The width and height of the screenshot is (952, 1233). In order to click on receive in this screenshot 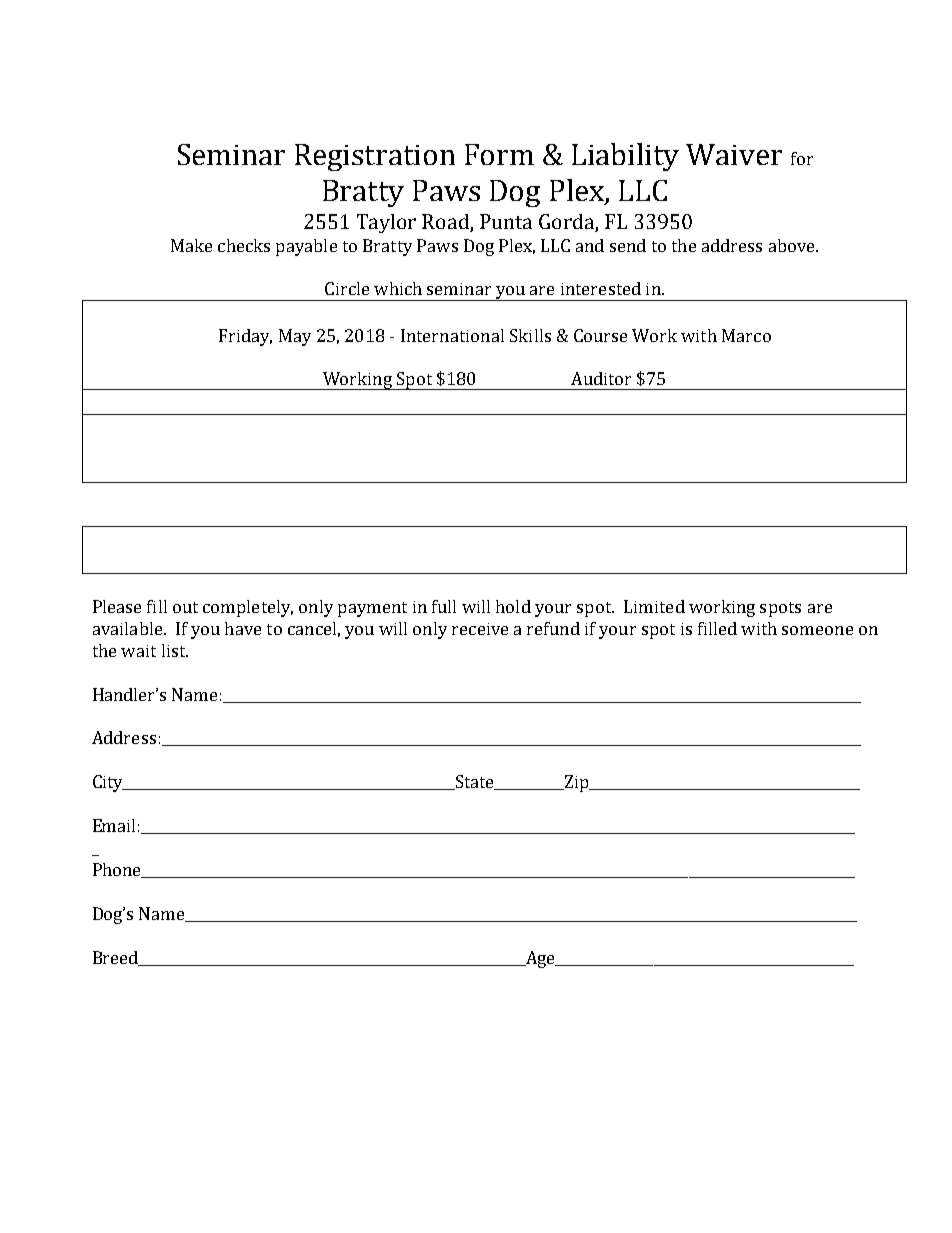, I will do `click(480, 629)`.
